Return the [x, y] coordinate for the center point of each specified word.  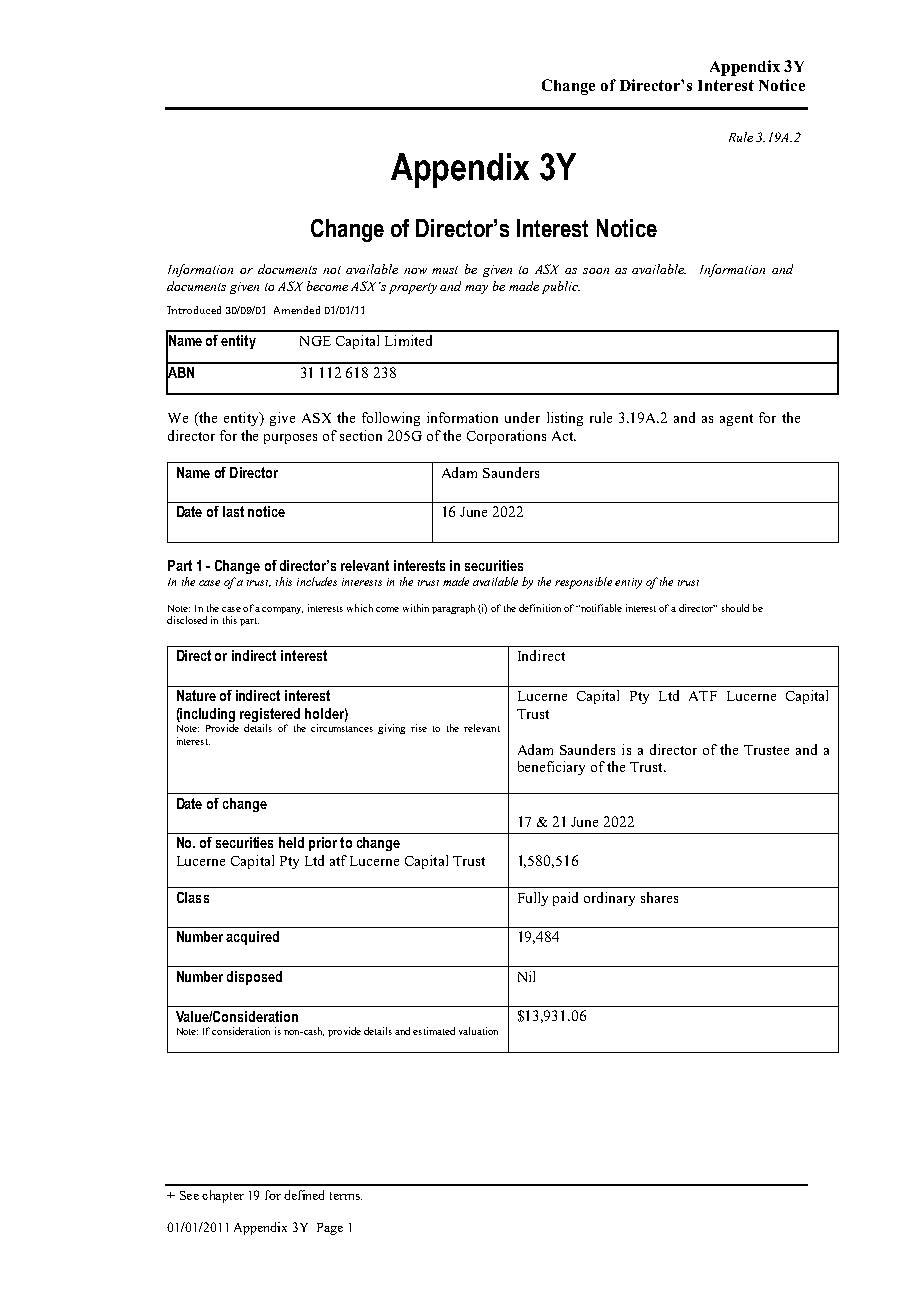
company [282, 610]
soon [596, 271]
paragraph [453, 609]
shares [659, 897]
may [476, 289]
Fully [533, 899]
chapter [223, 1196]
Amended [297, 310]
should [735, 608]
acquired [252, 938]
